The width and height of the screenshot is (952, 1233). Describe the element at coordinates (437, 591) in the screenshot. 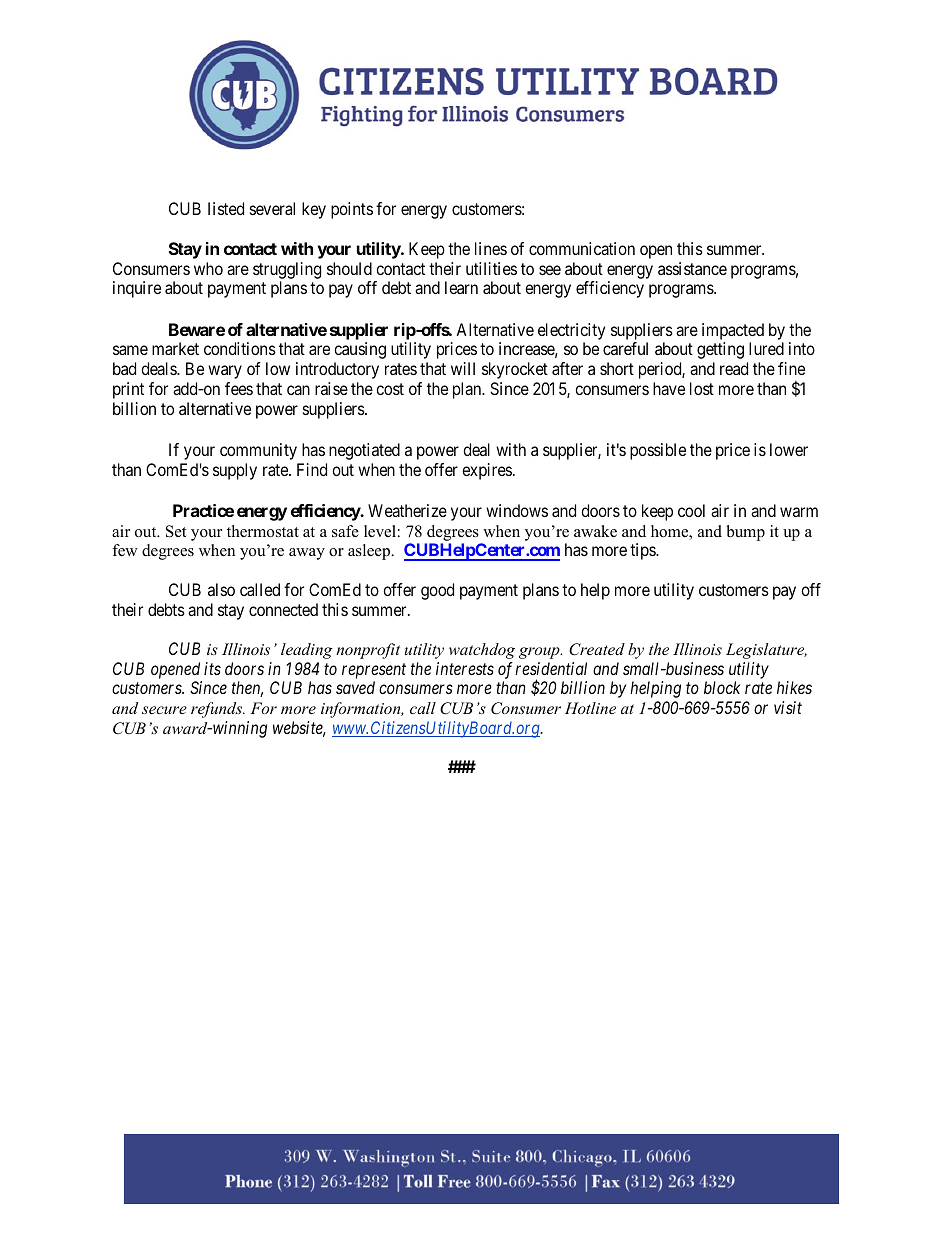

I see `good` at that location.
